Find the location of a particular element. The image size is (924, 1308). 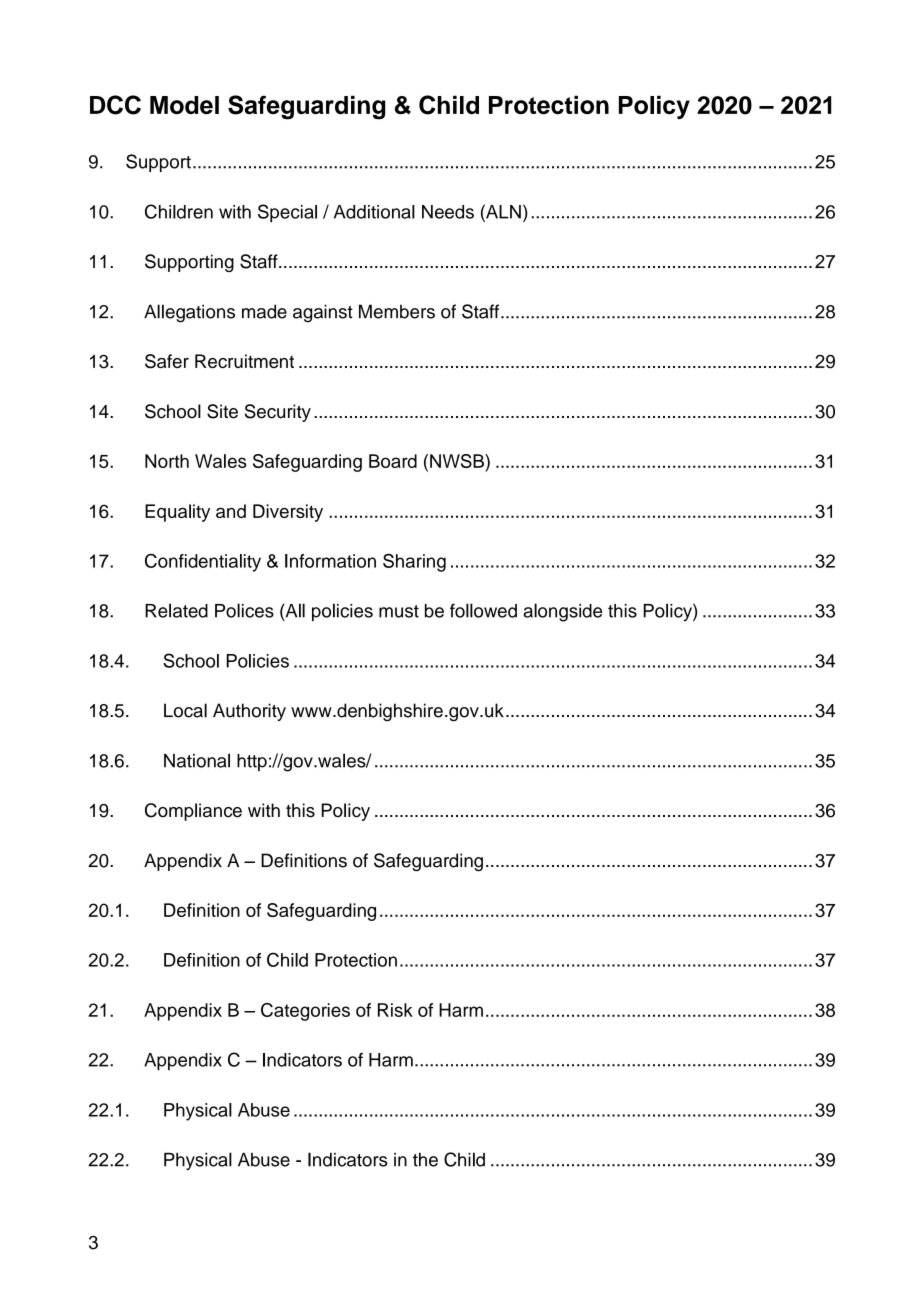

Model is located at coordinates (184, 105).
